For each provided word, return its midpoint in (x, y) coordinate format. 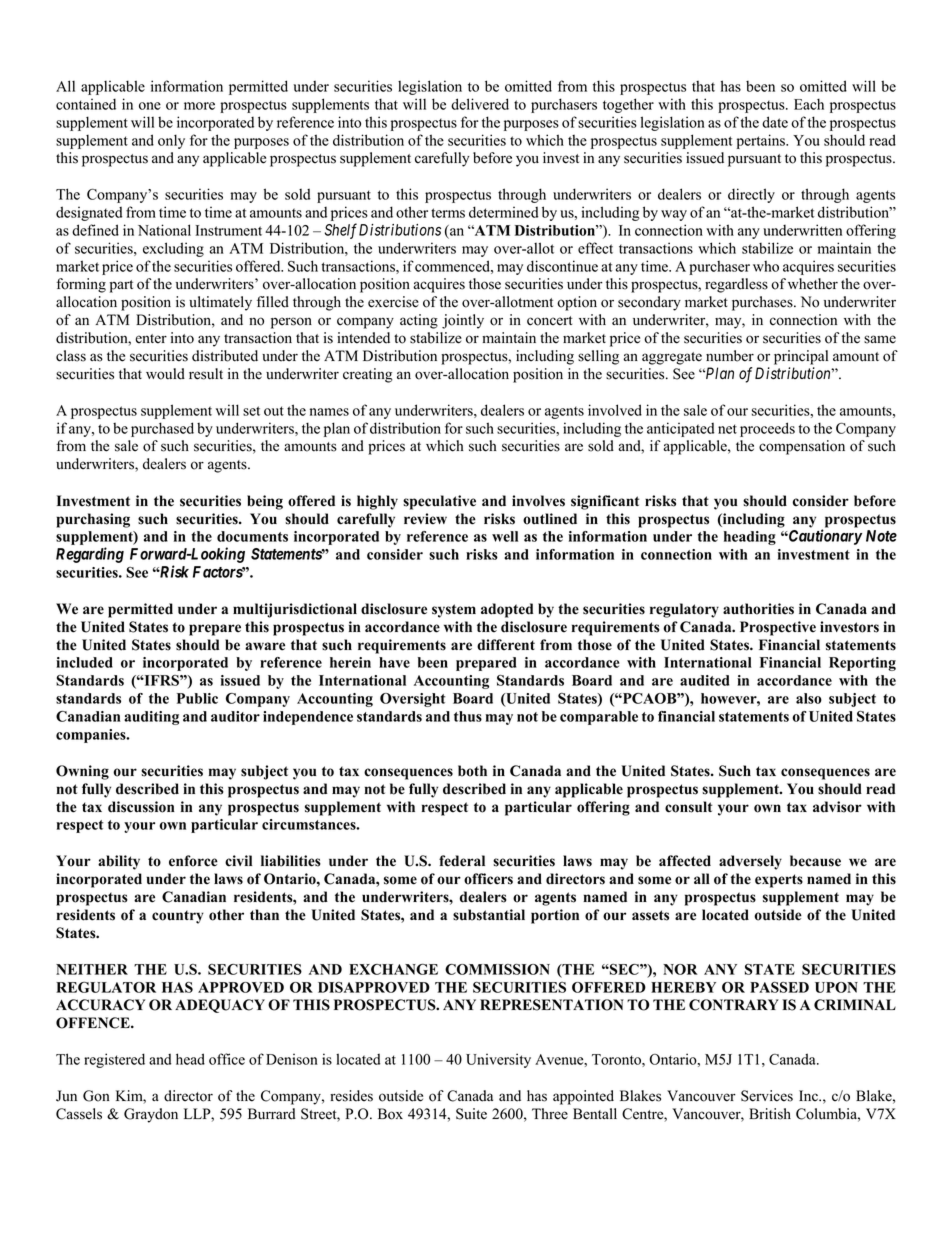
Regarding (90, 555)
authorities (758, 609)
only (171, 141)
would (165, 374)
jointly (463, 321)
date (775, 122)
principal (801, 357)
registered (114, 1060)
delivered (480, 104)
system (454, 611)
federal (462, 861)
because (815, 861)
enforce (193, 861)
